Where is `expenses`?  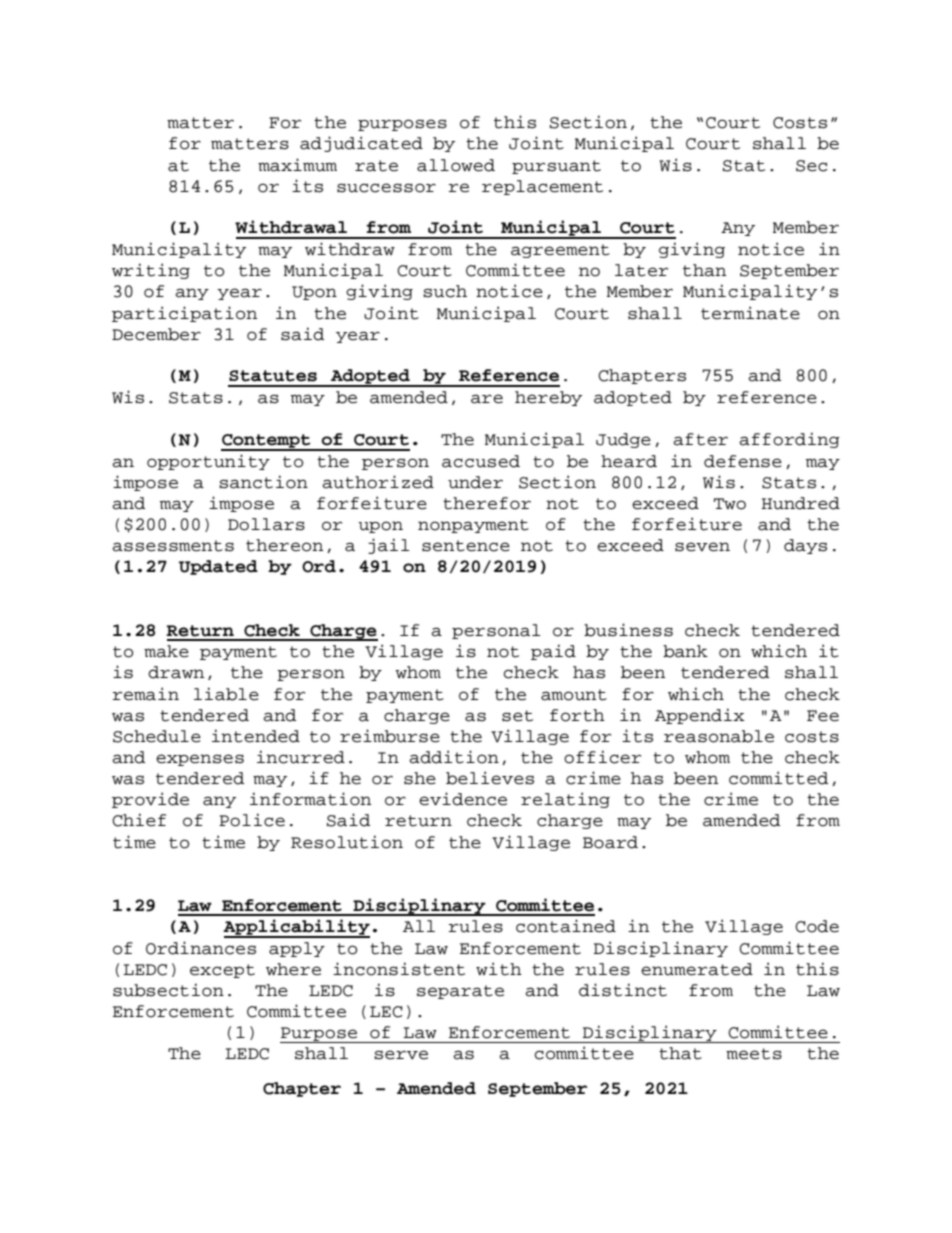 expenses is located at coordinates (200, 760).
